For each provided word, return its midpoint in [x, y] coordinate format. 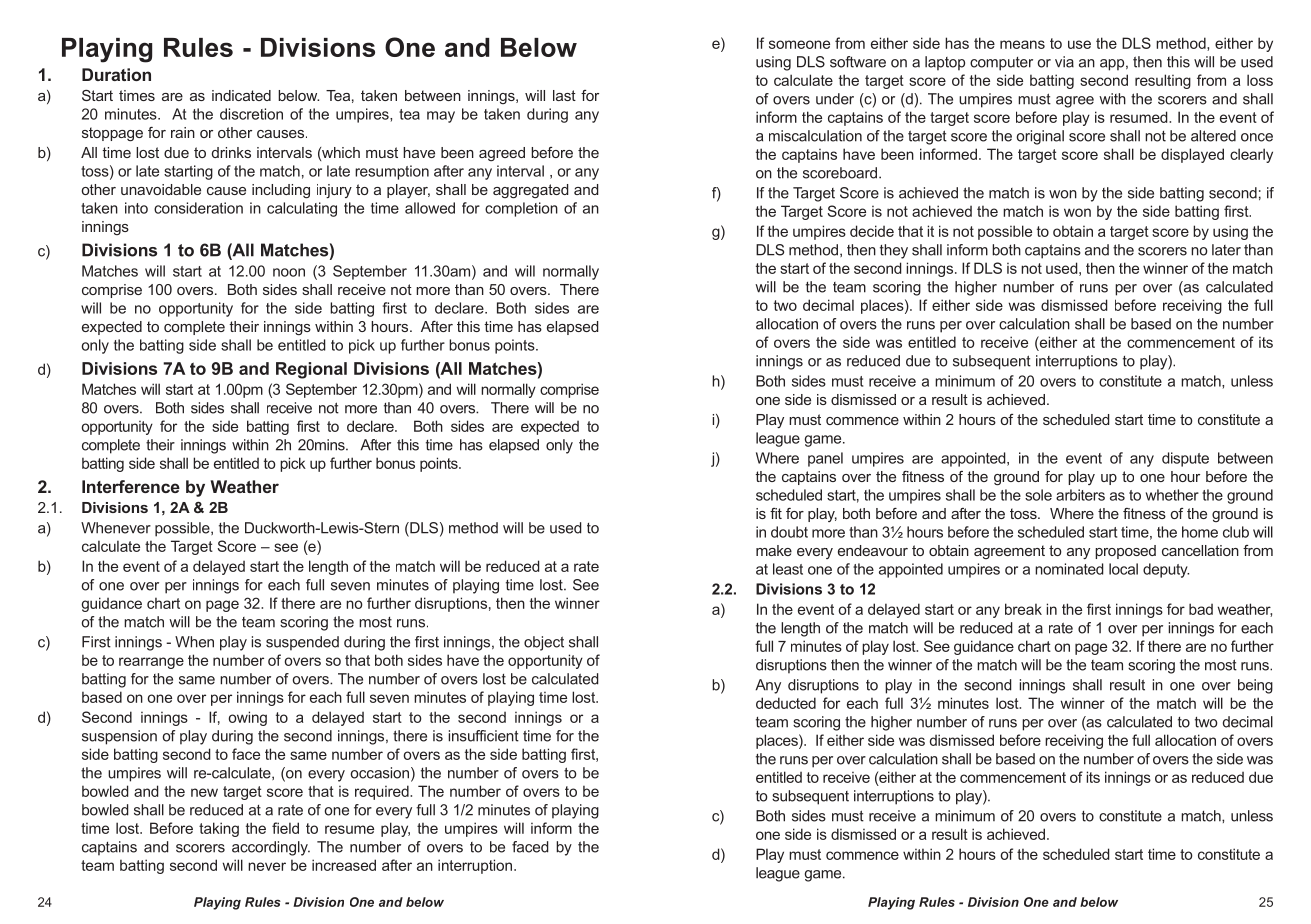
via [1064, 62]
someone [799, 44]
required [383, 792]
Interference [131, 486]
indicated [241, 95]
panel [825, 459]
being [1255, 686]
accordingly [271, 848]
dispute [1185, 459]
